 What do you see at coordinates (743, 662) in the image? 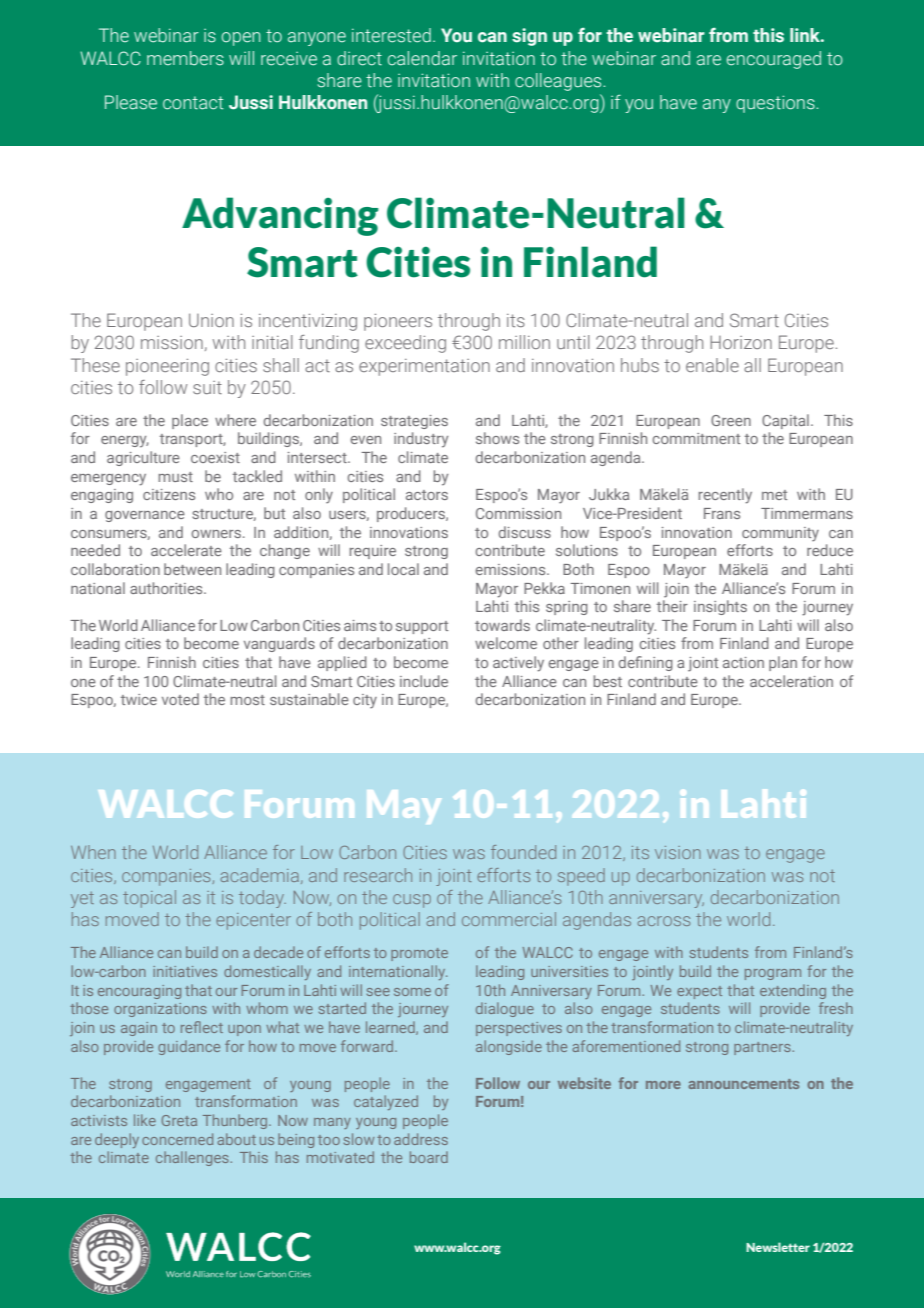
I see `action` at bounding box center [743, 662].
